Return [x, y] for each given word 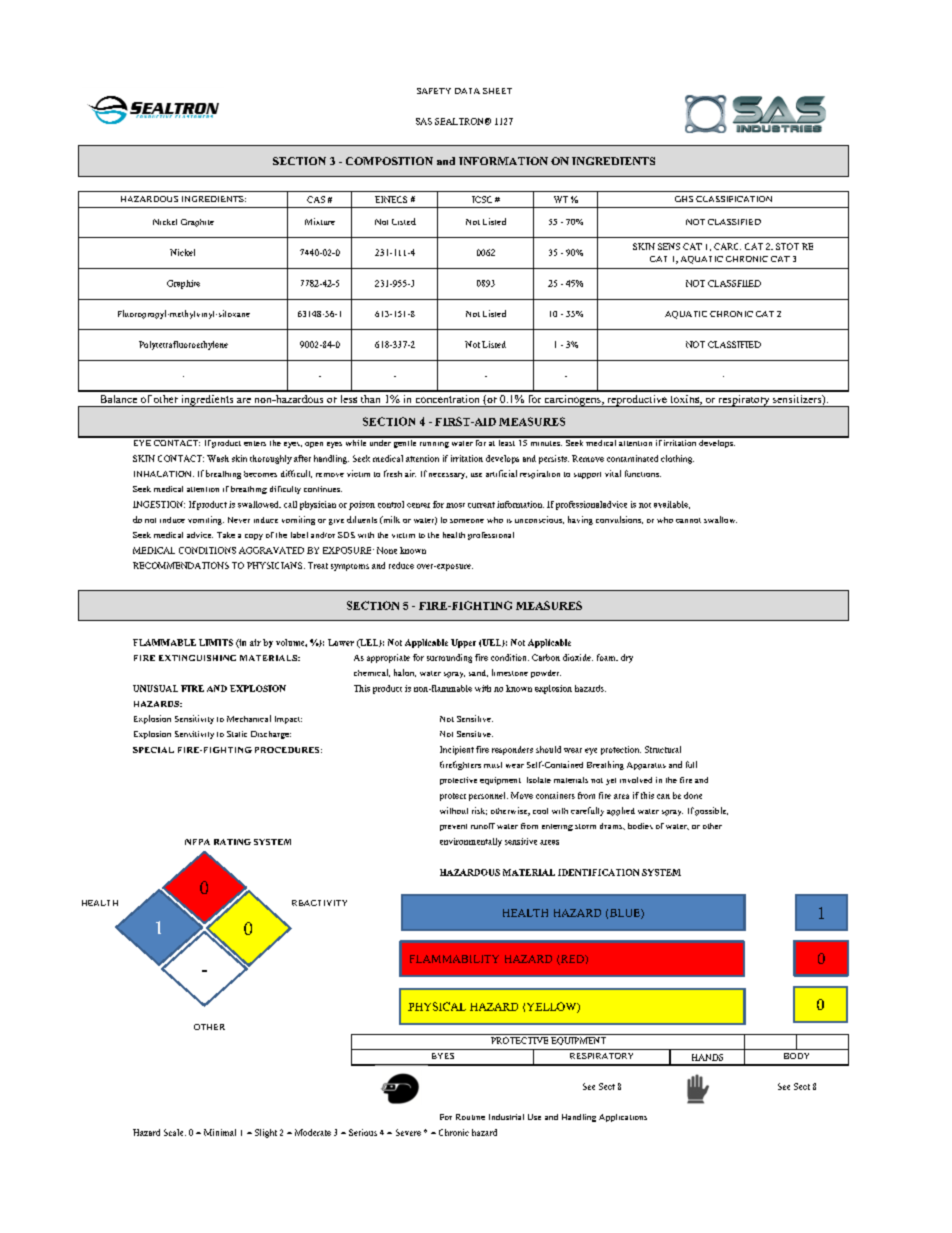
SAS [424, 121]
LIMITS [216, 642]
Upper [463, 643]
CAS [316, 199]
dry [627, 658]
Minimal [220, 1132]
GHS [684, 199]
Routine [470, 1117]
